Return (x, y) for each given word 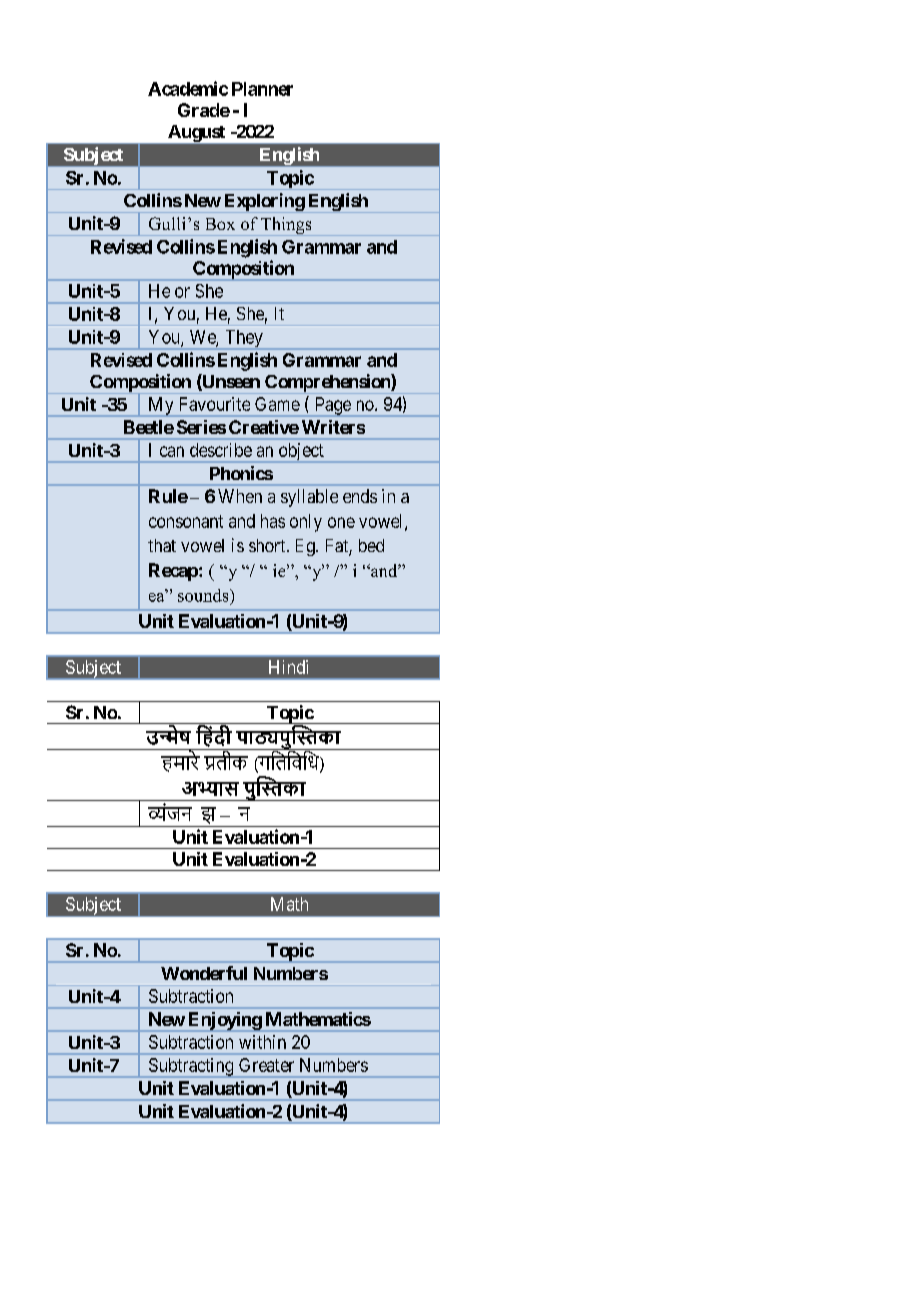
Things (286, 226)
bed (371, 545)
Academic (188, 88)
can (172, 451)
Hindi (288, 667)
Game (277, 404)
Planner (262, 89)
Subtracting (191, 1068)
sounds (204, 595)
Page (332, 407)
